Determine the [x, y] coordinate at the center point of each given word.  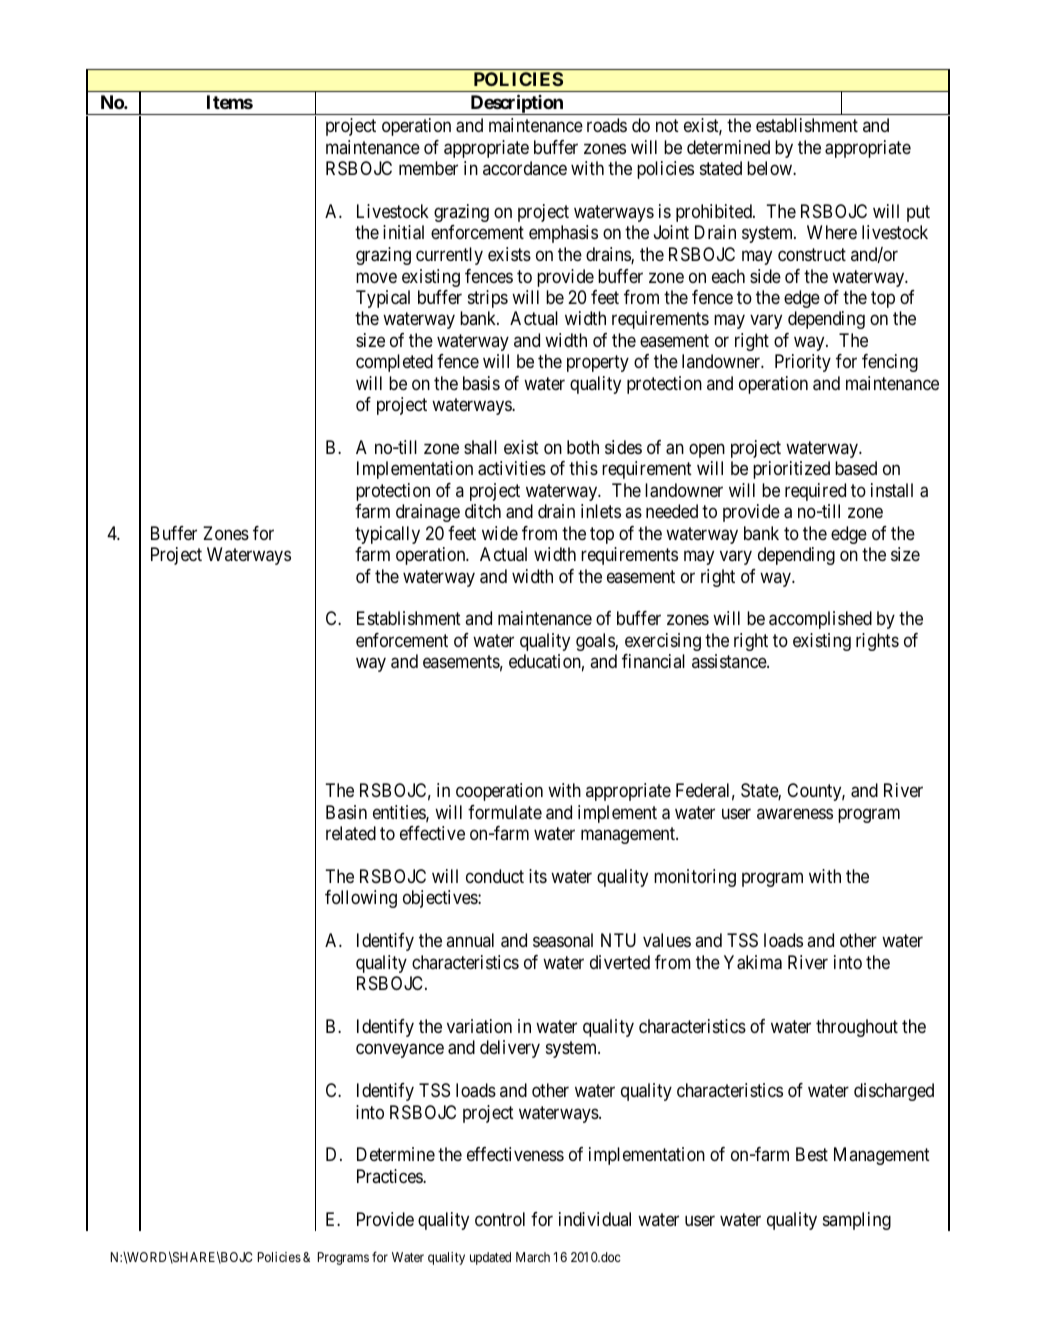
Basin [346, 812]
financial [653, 661]
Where [832, 232]
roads [607, 125]
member [428, 168]
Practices [390, 1176]
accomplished [820, 620]
